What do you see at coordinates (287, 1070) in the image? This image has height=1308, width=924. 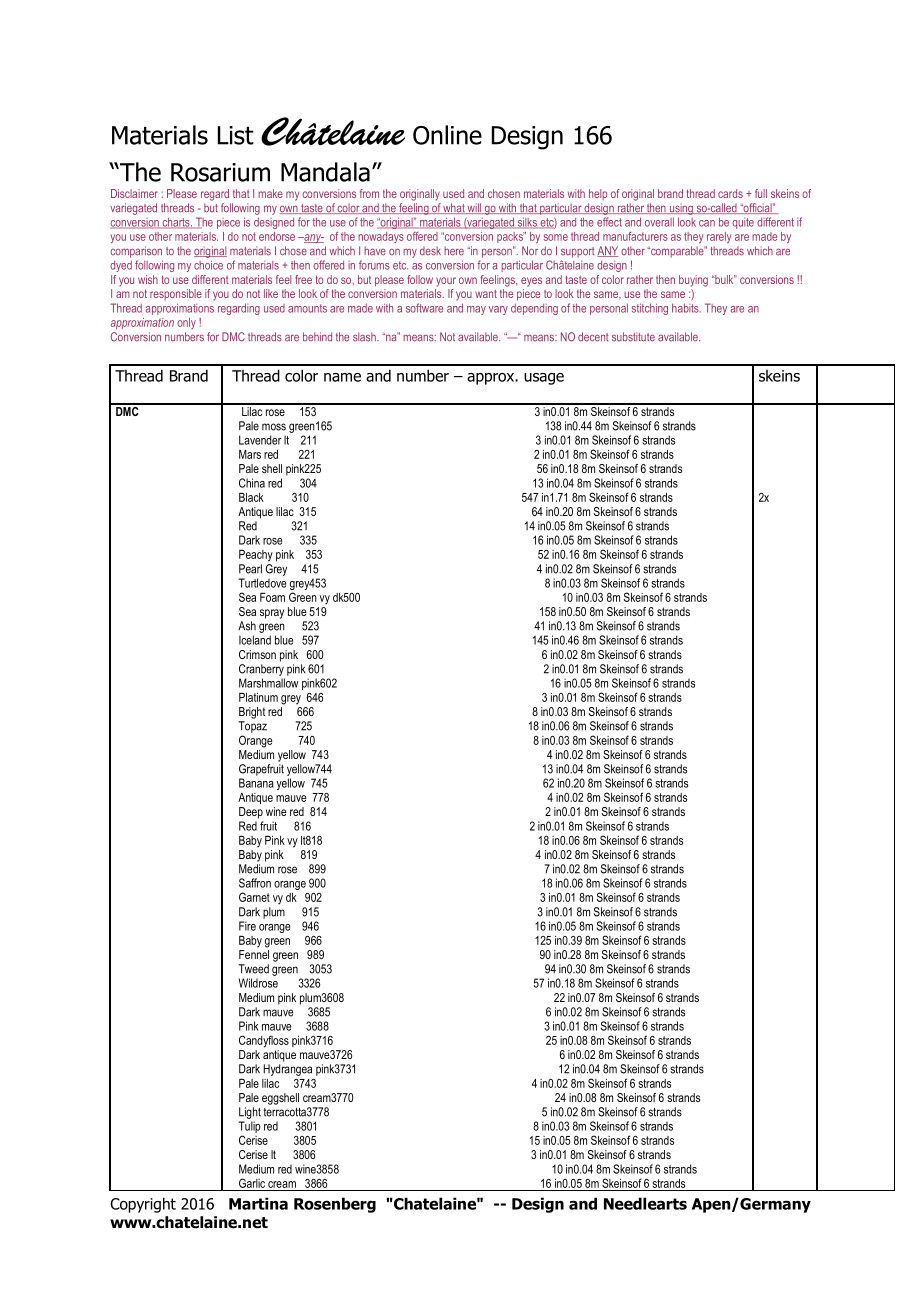 I see `Hydrangea` at bounding box center [287, 1070].
